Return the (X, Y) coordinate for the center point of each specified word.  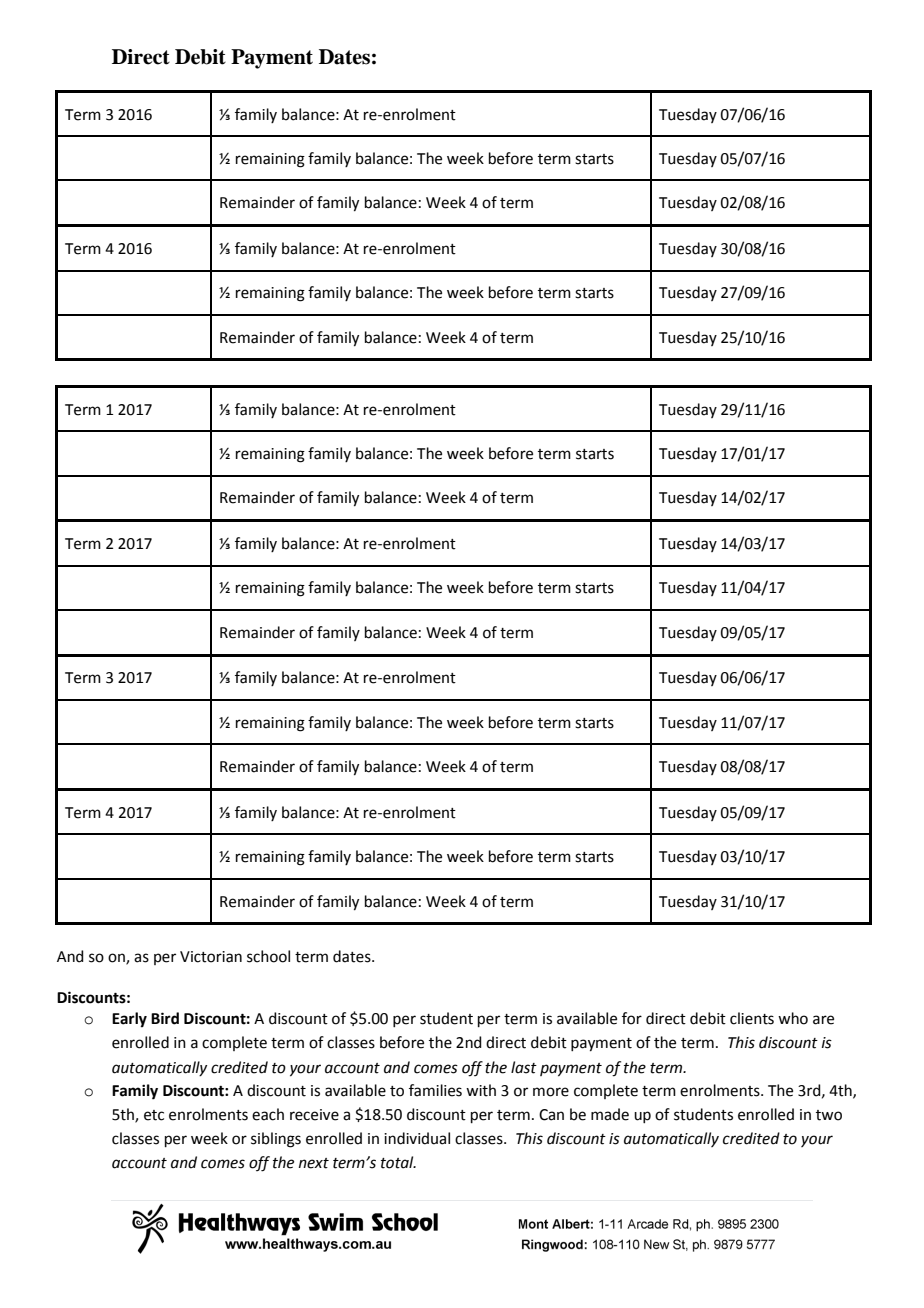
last (524, 1067)
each (268, 1114)
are (823, 1020)
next (314, 1163)
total (398, 1162)
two (829, 1115)
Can (551, 1115)
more (551, 1092)
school (268, 956)
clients (752, 1018)
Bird (165, 1018)
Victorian (211, 957)
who (793, 1018)
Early (129, 1020)
